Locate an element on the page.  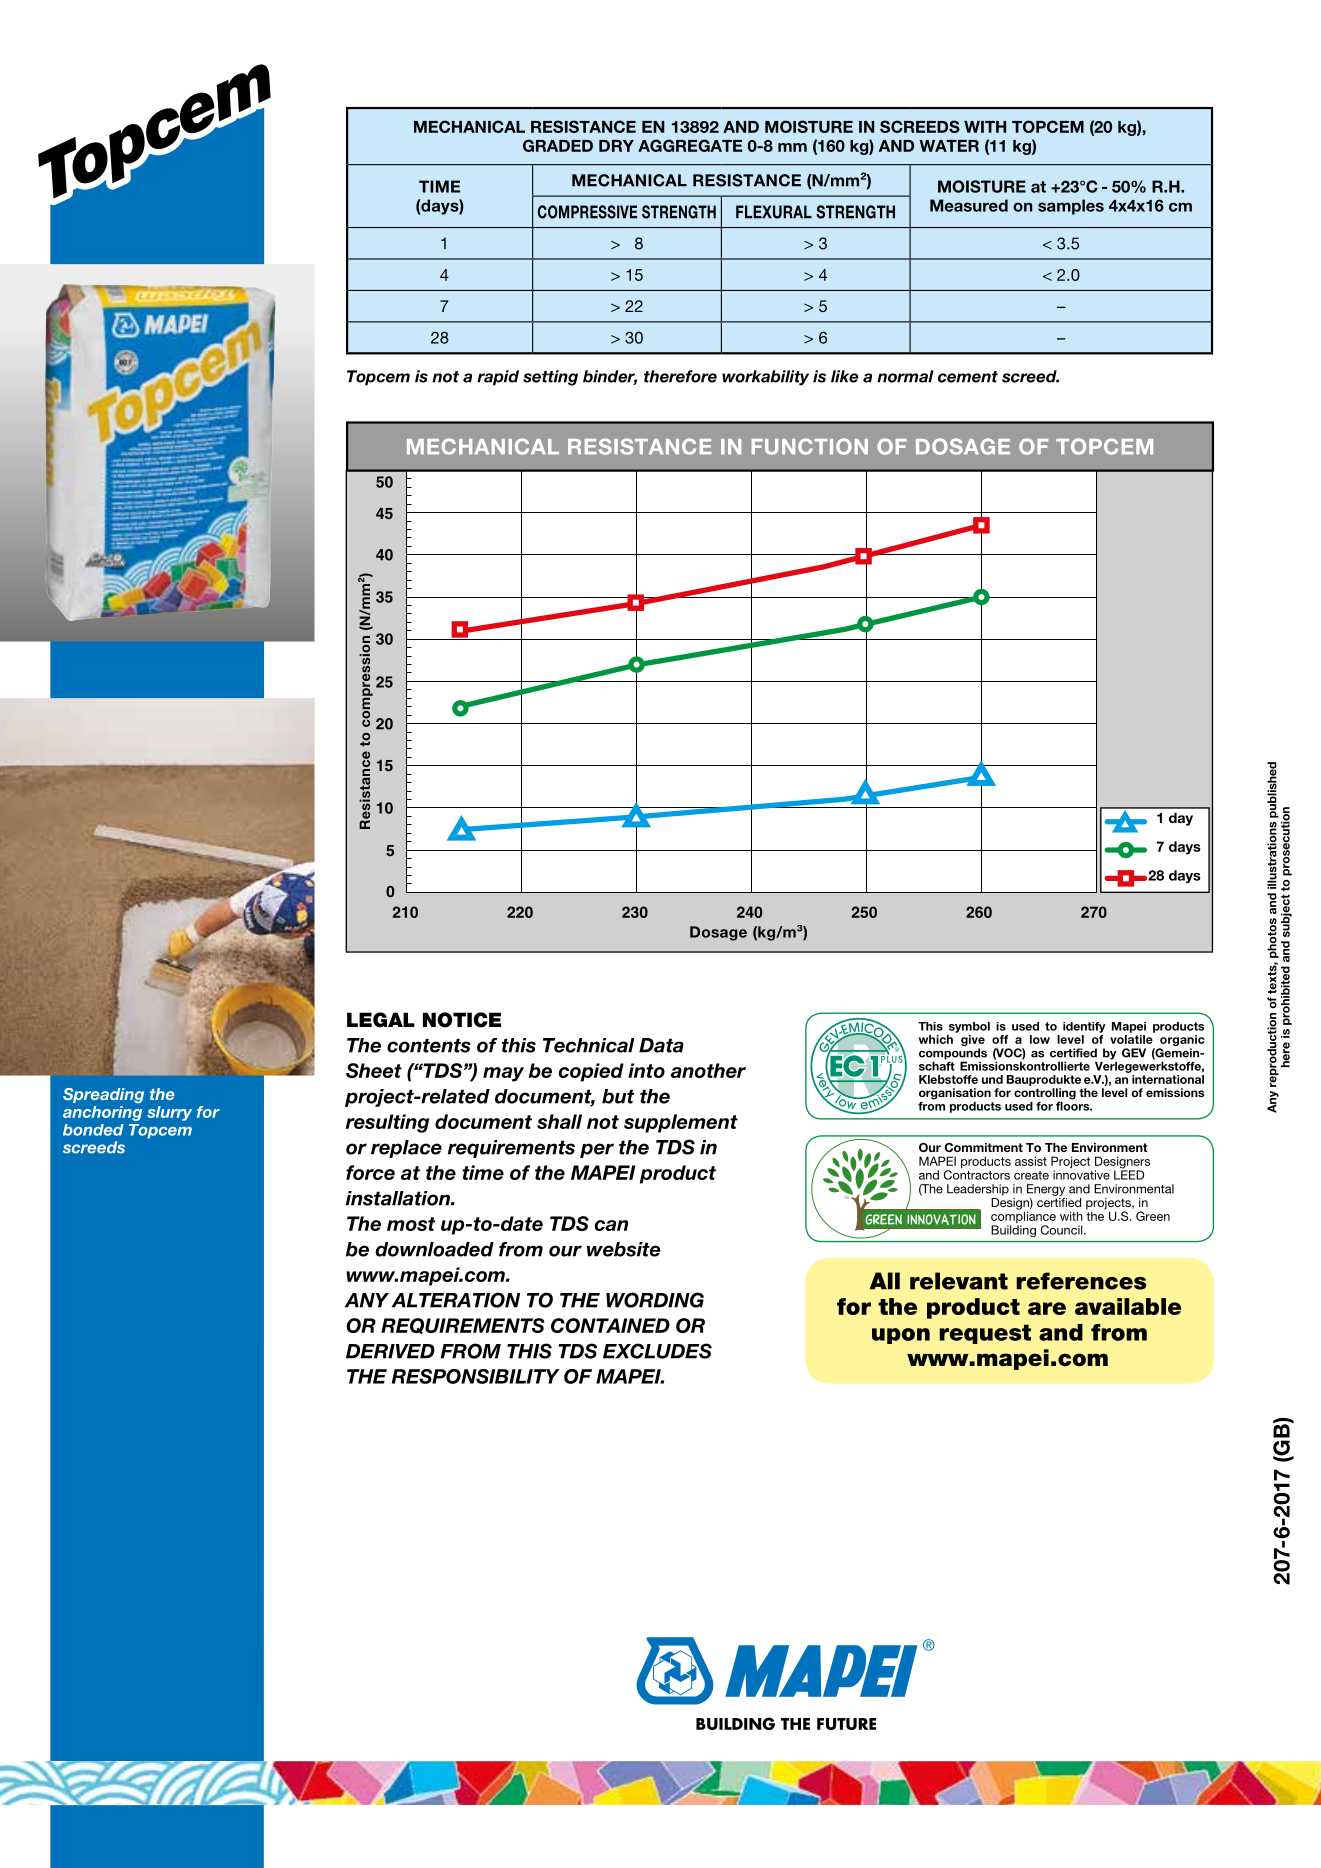
LEGAL is located at coordinates (381, 1020).
